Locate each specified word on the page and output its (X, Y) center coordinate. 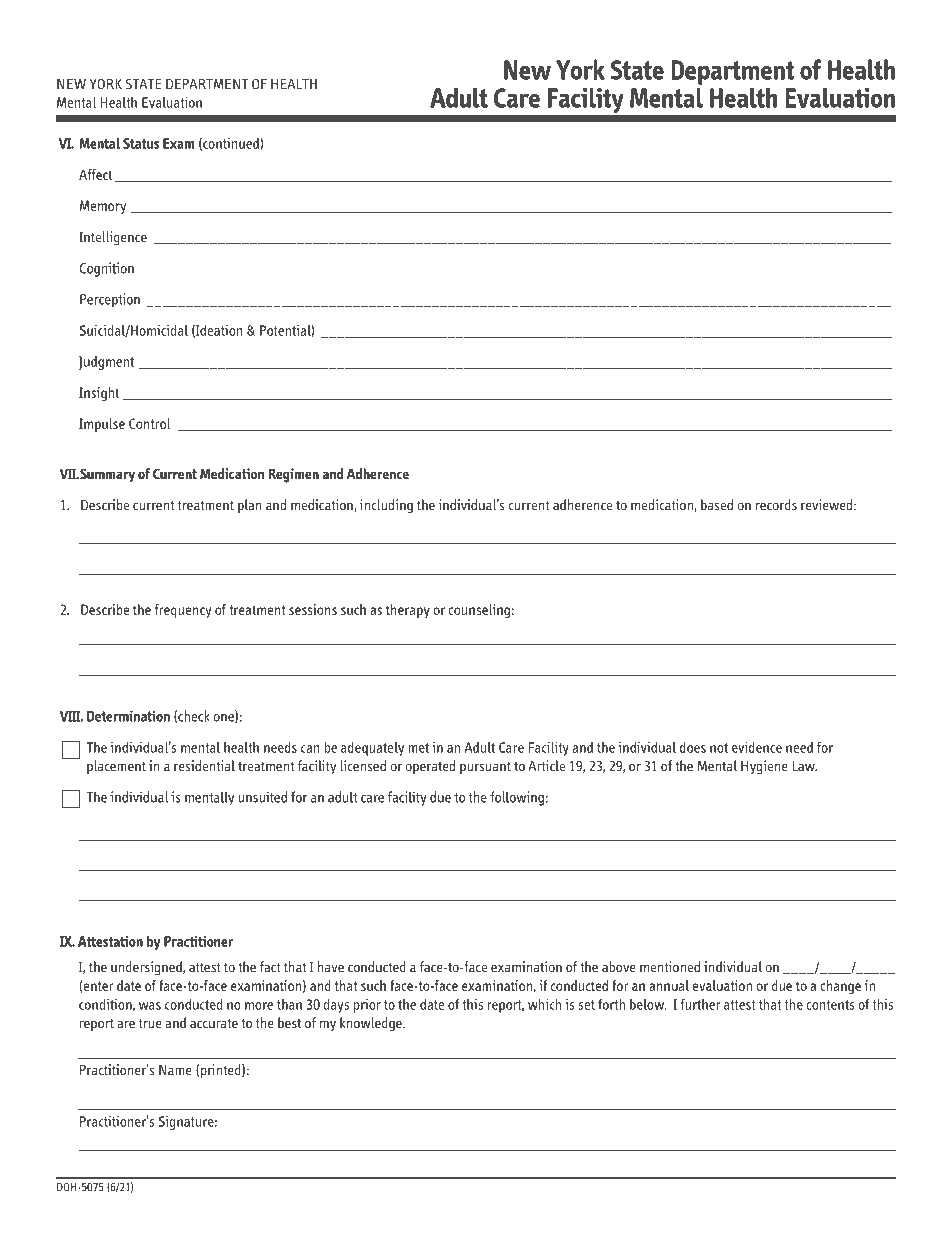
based (717, 505)
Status (141, 143)
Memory (103, 207)
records (776, 505)
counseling (479, 611)
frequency (183, 611)
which (544, 1004)
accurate (214, 1023)
